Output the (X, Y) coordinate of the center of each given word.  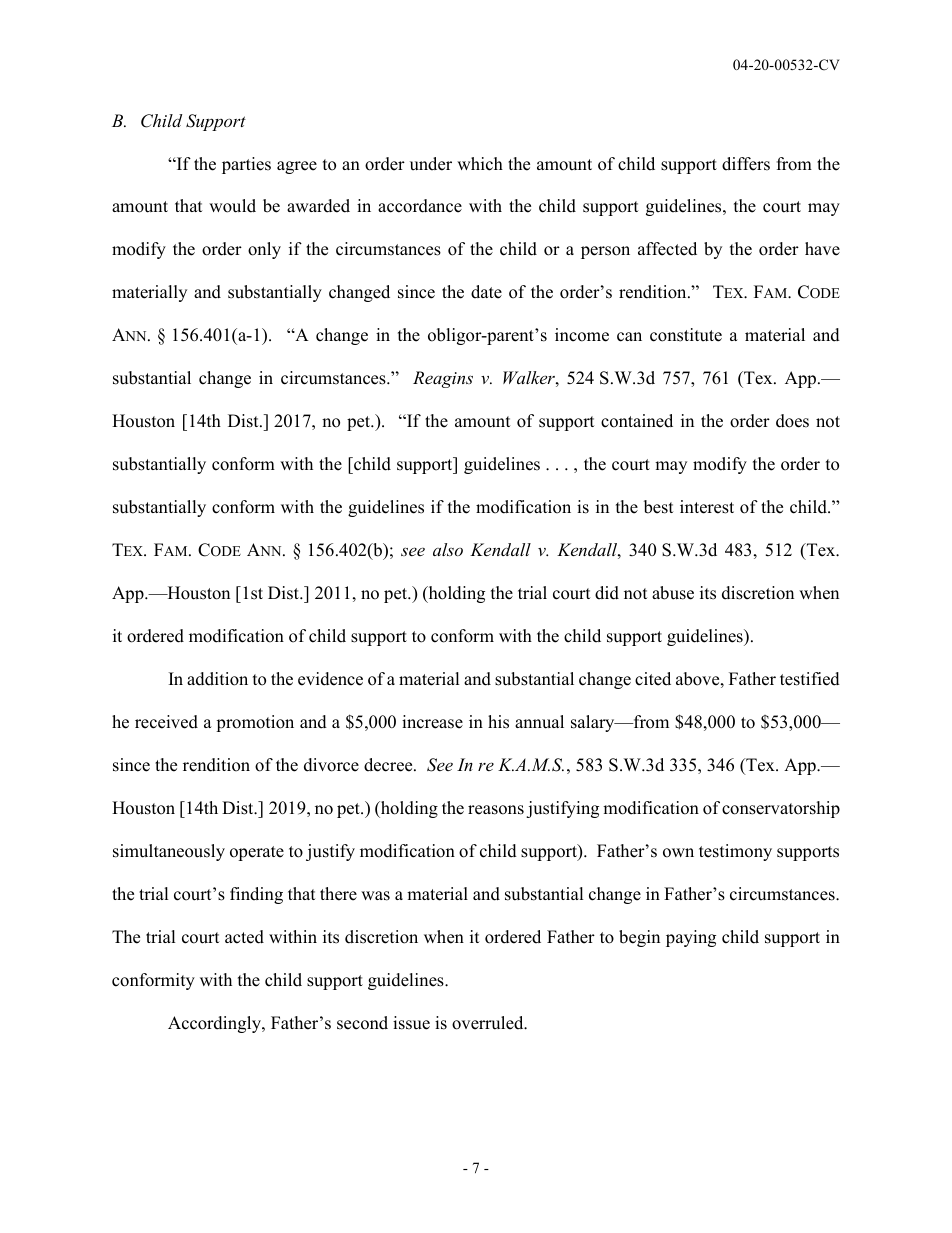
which (480, 164)
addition (217, 679)
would (232, 206)
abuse (673, 593)
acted (244, 937)
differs (746, 164)
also (448, 549)
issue (411, 1023)
